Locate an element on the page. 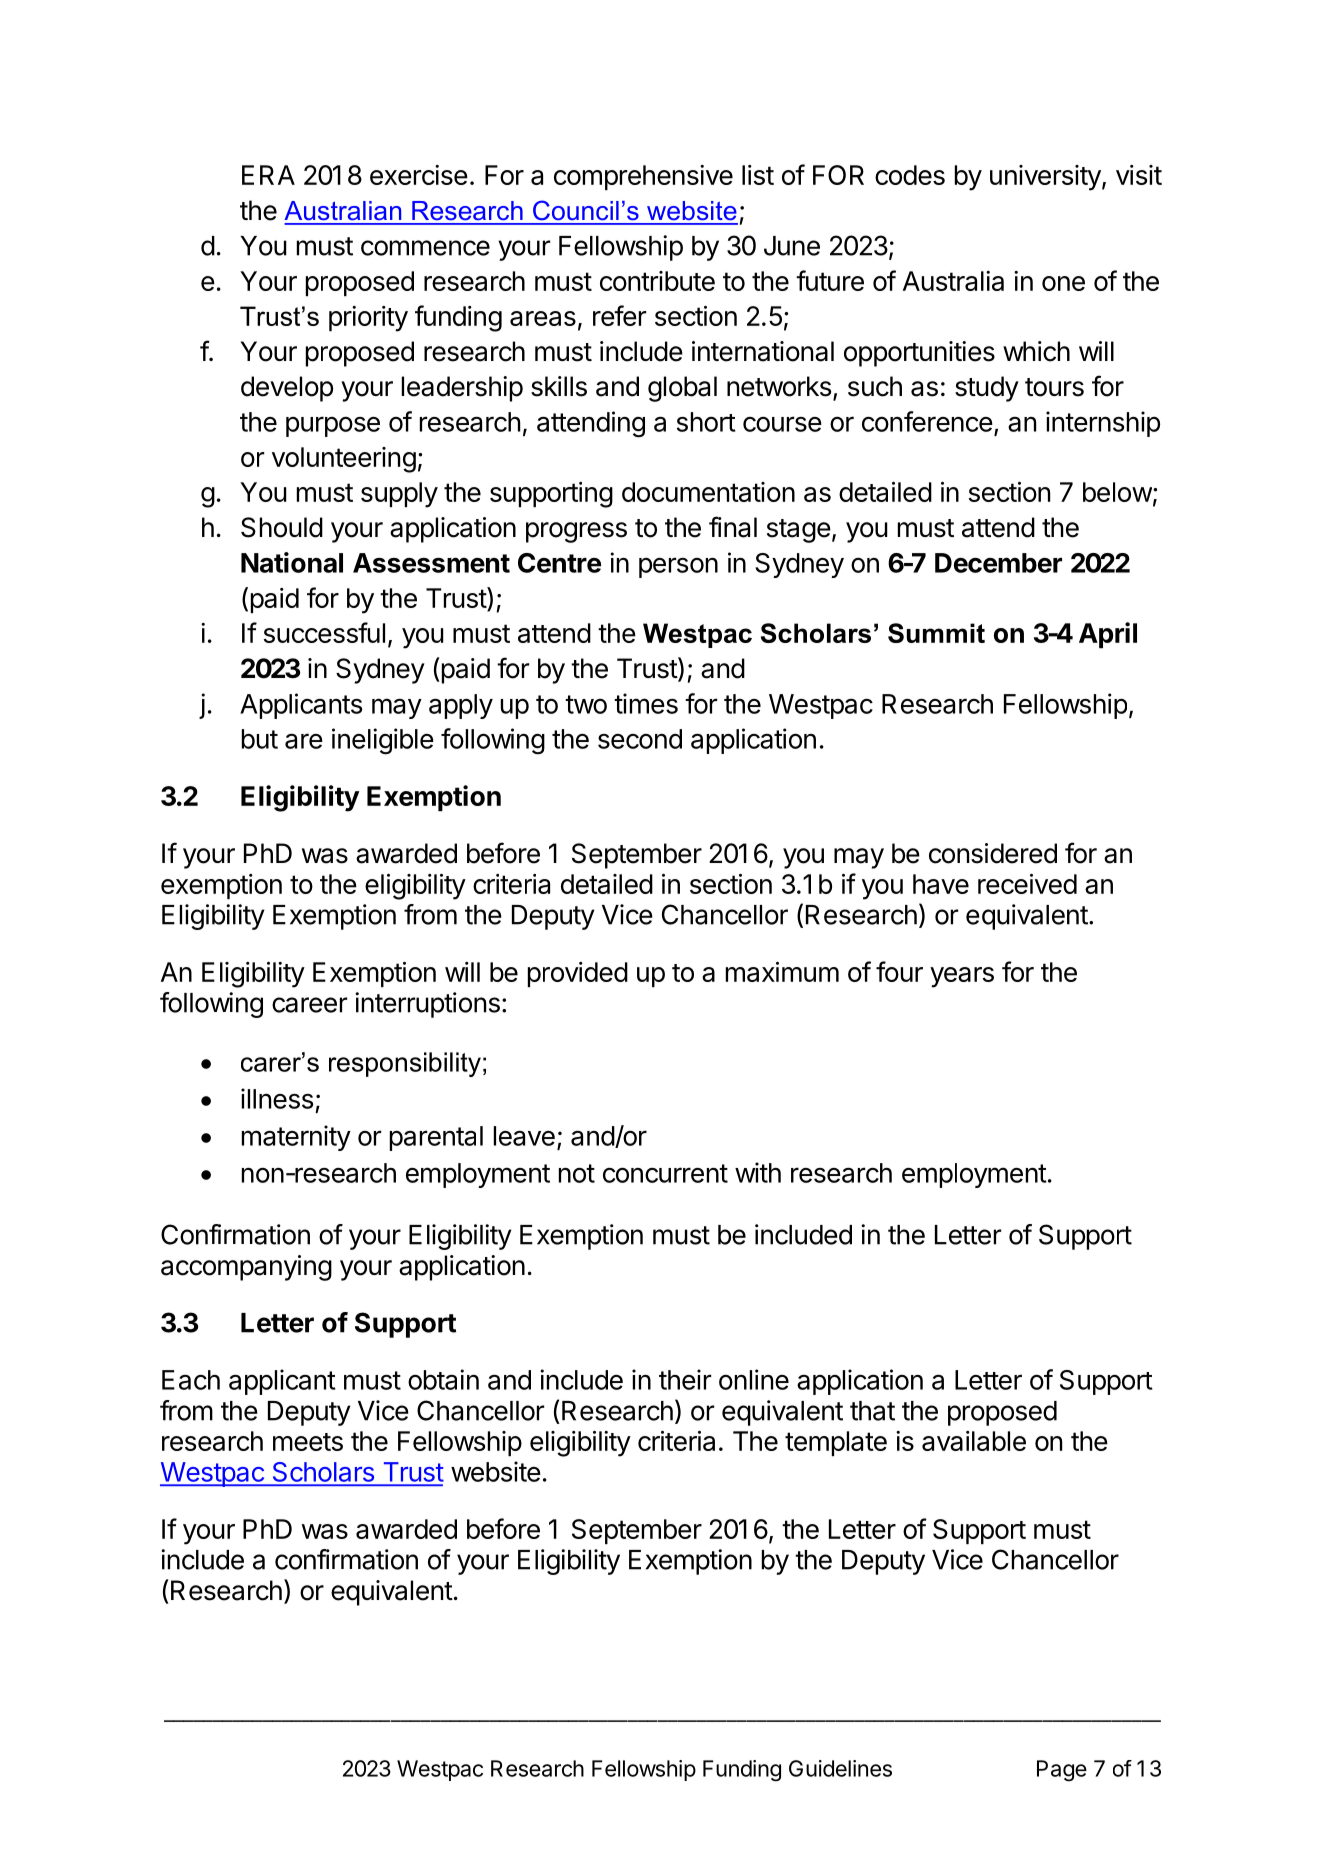 This image has width=1321, height=1869. Page is located at coordinates (1062, 1771).
